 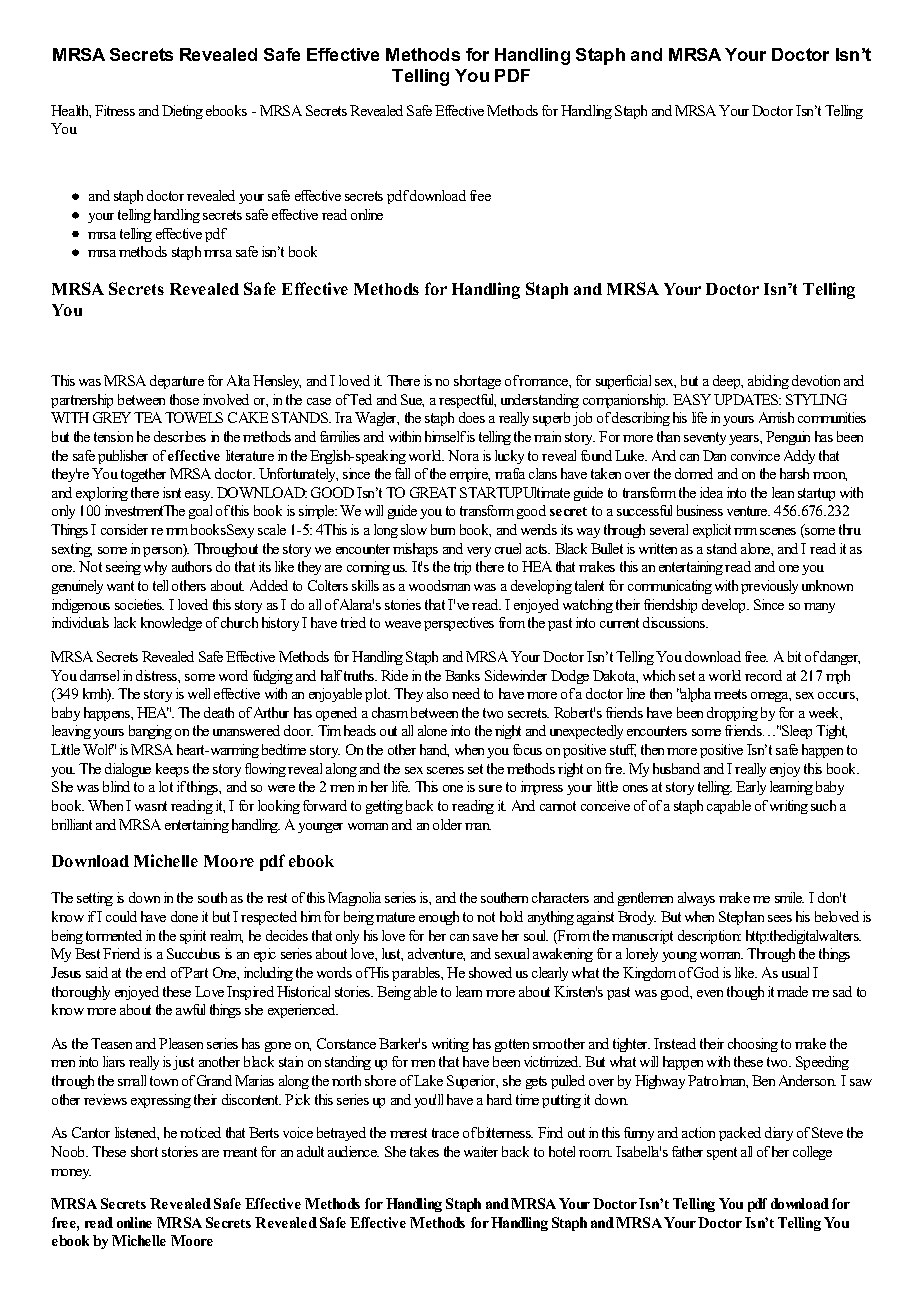 What do you see at coordinates (182, 112) in the page?
I see `Dieting` at bounding box center [182, 112].
